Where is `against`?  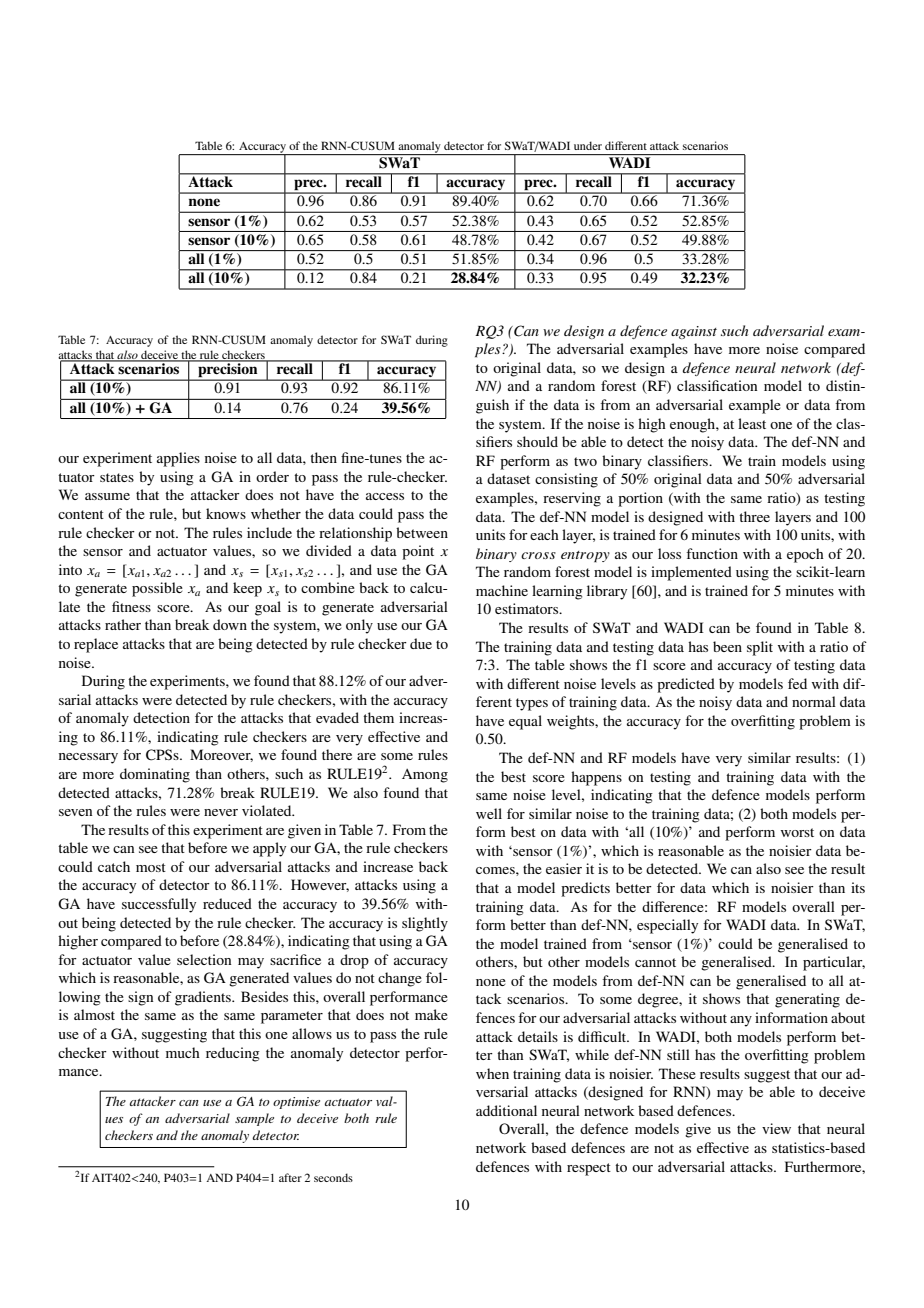 against is located at coordinates (694, 332).
